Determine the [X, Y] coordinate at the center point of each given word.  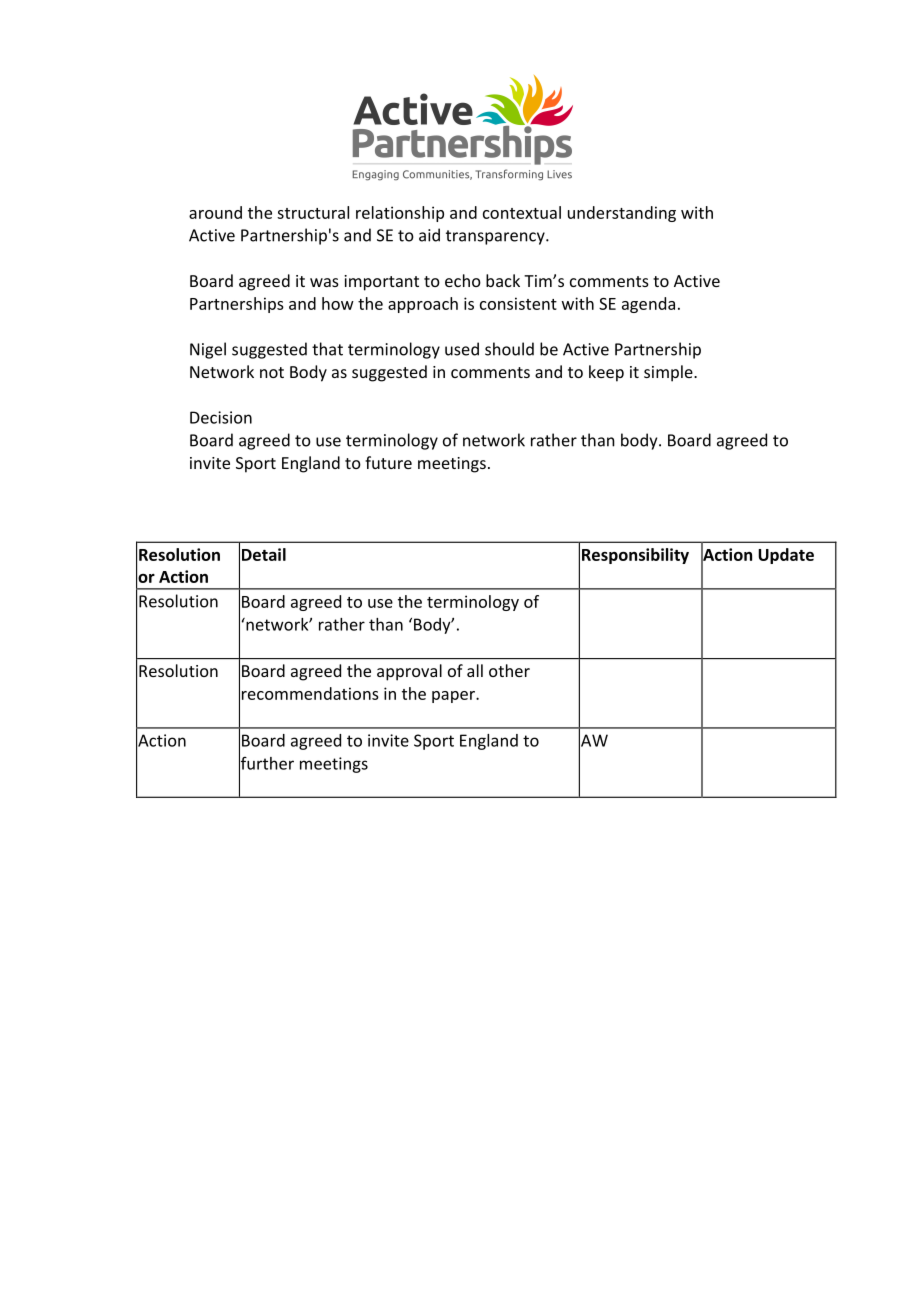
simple [669, 373]
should [509, 349]
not [272, 372]
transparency [496, 237]
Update [786, 556]
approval [409, 672]
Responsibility [635, 556]
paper [454, 697]
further [266, 763]
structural [313, 212]
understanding [622, 214]
